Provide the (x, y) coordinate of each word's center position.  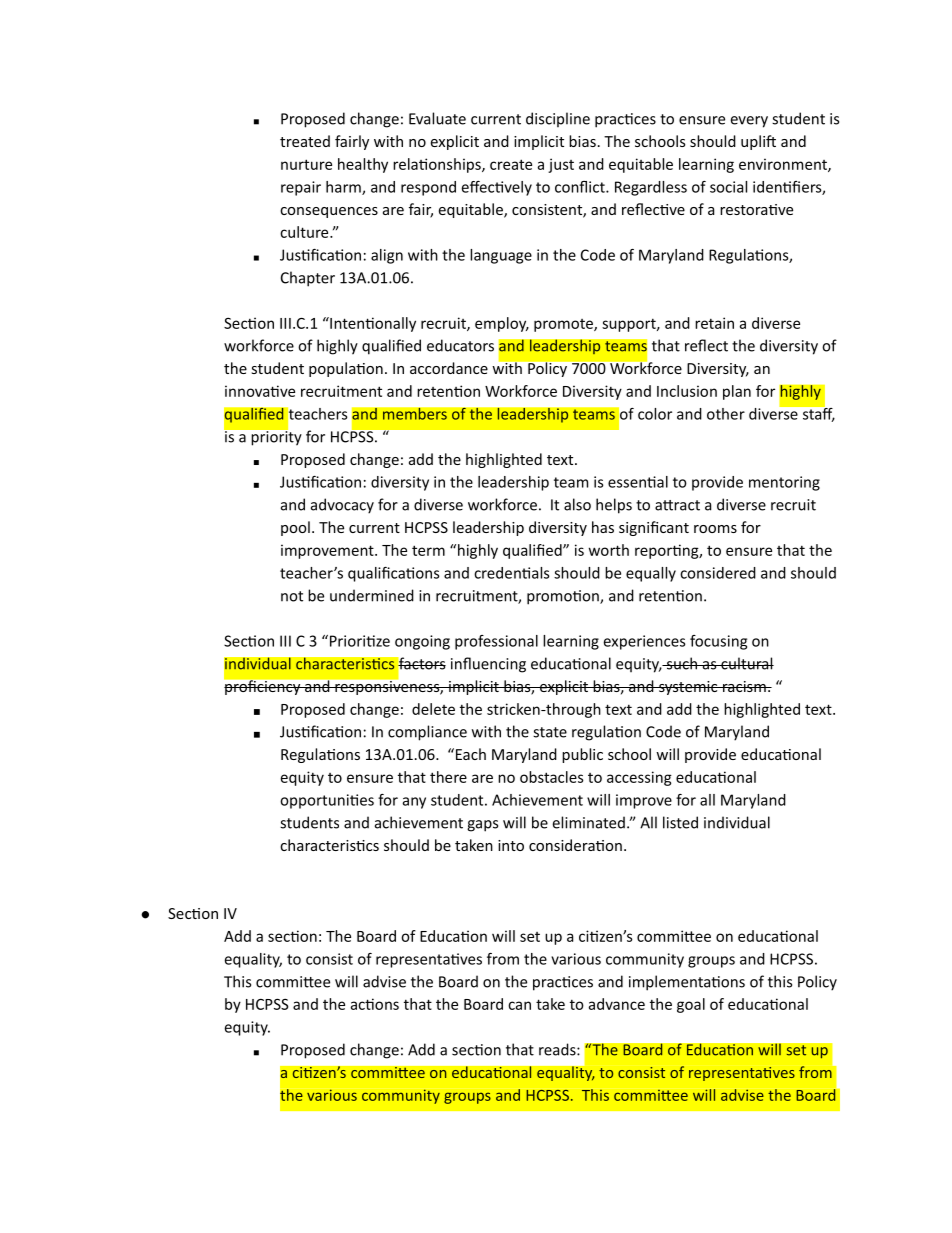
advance (617, 1004)
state (550, 732)
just (561, 165)
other (726, 414)
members (415, 414)
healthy (363, 165)
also (577, 504)
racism (744, 686)
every (749, 122)
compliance (427, 733)
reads (558, 1049)
